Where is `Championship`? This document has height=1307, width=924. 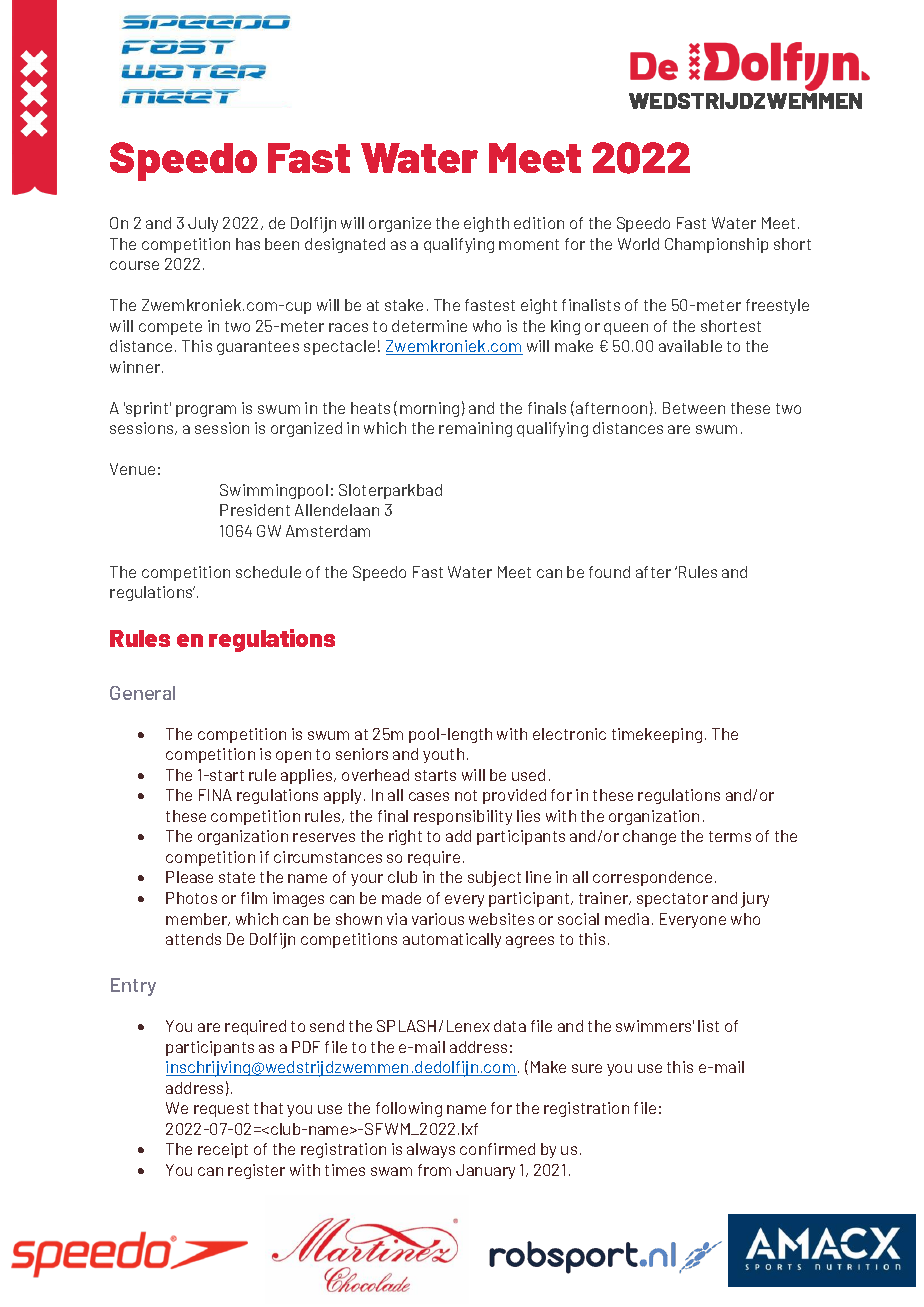
Championship is located at coordinates (716, 245).
